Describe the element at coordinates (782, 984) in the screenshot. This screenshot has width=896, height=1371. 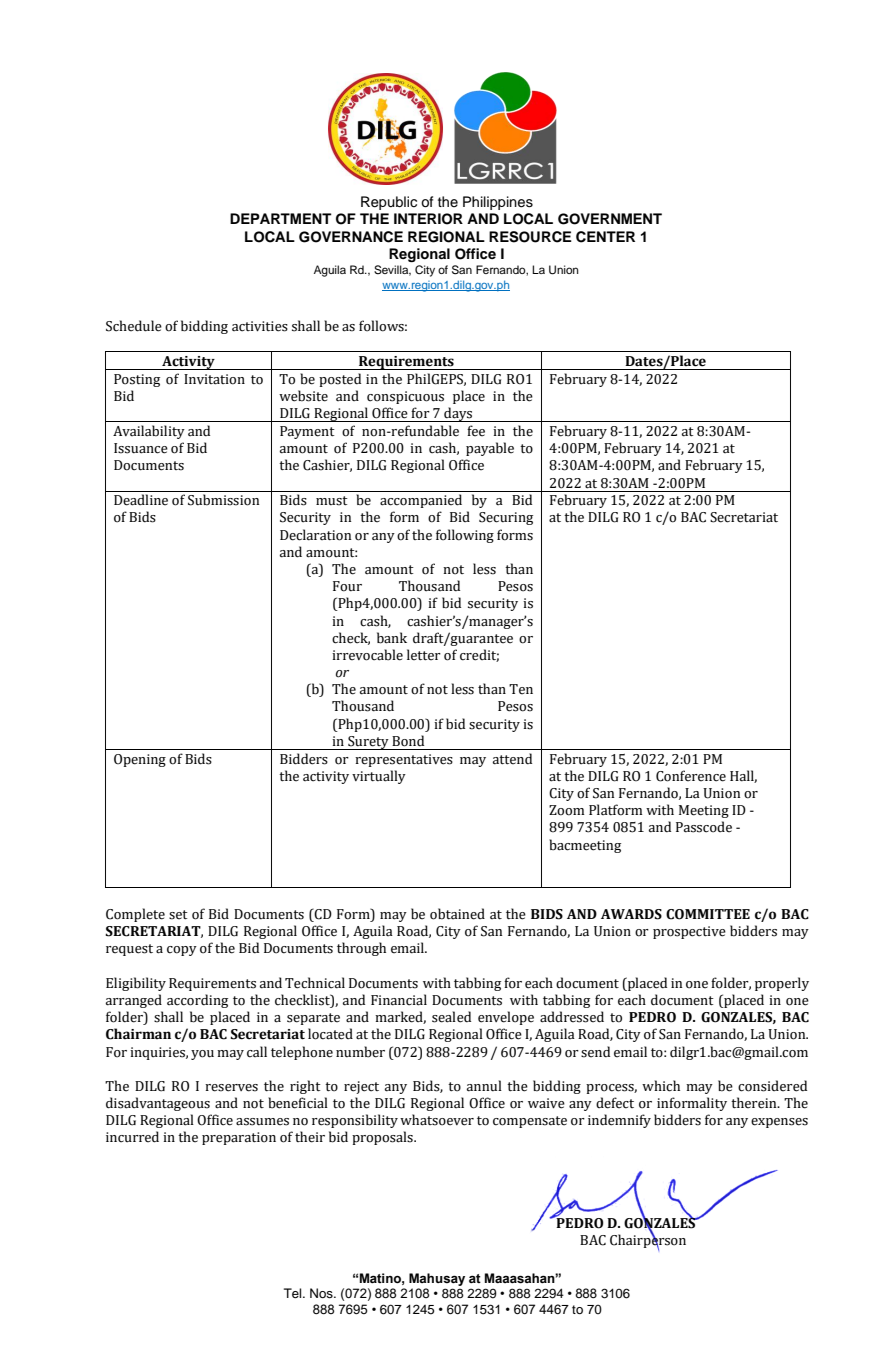
I see `properly` at that location.
